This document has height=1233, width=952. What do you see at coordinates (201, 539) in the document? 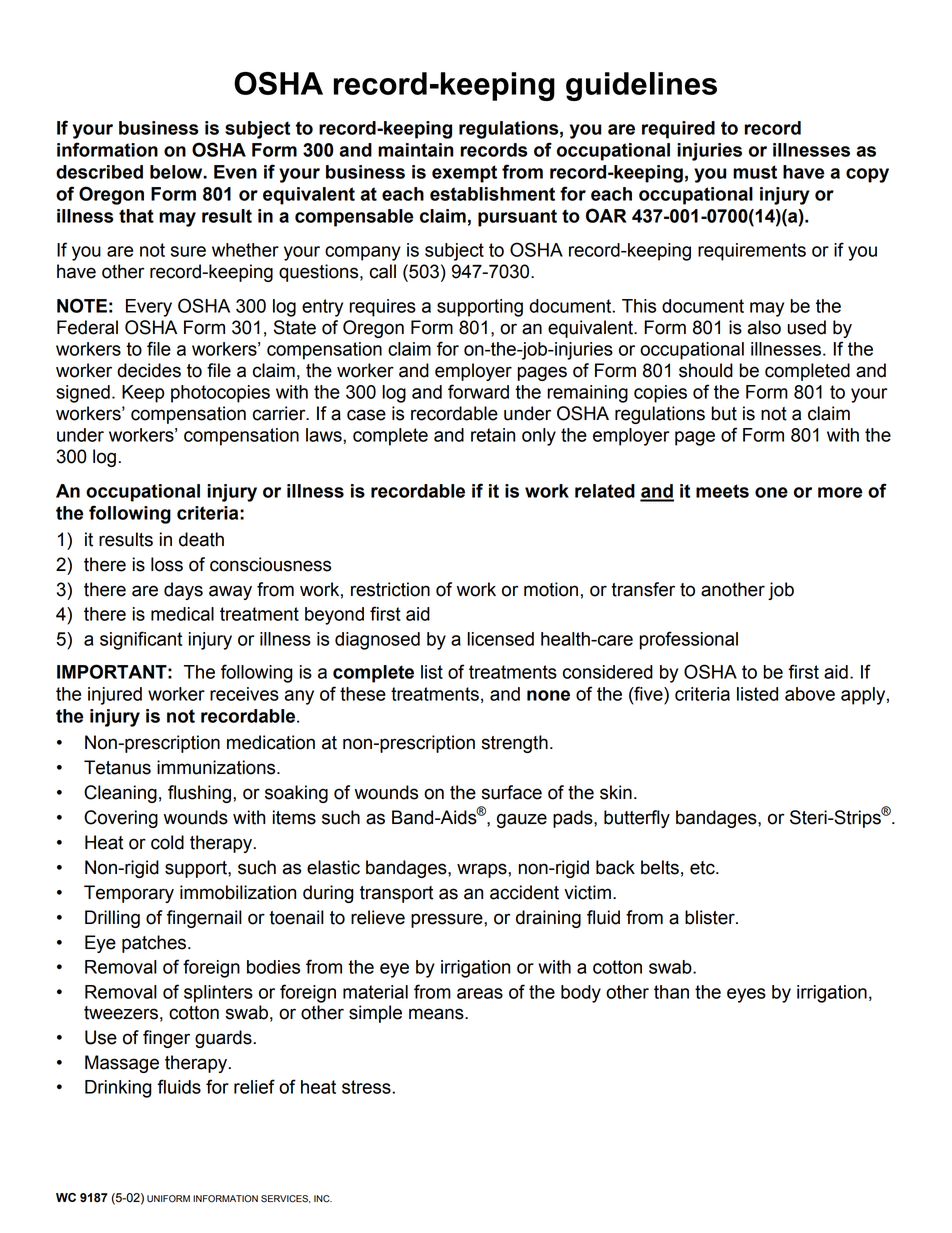
I see `death` at bounding box center [201, 539].
